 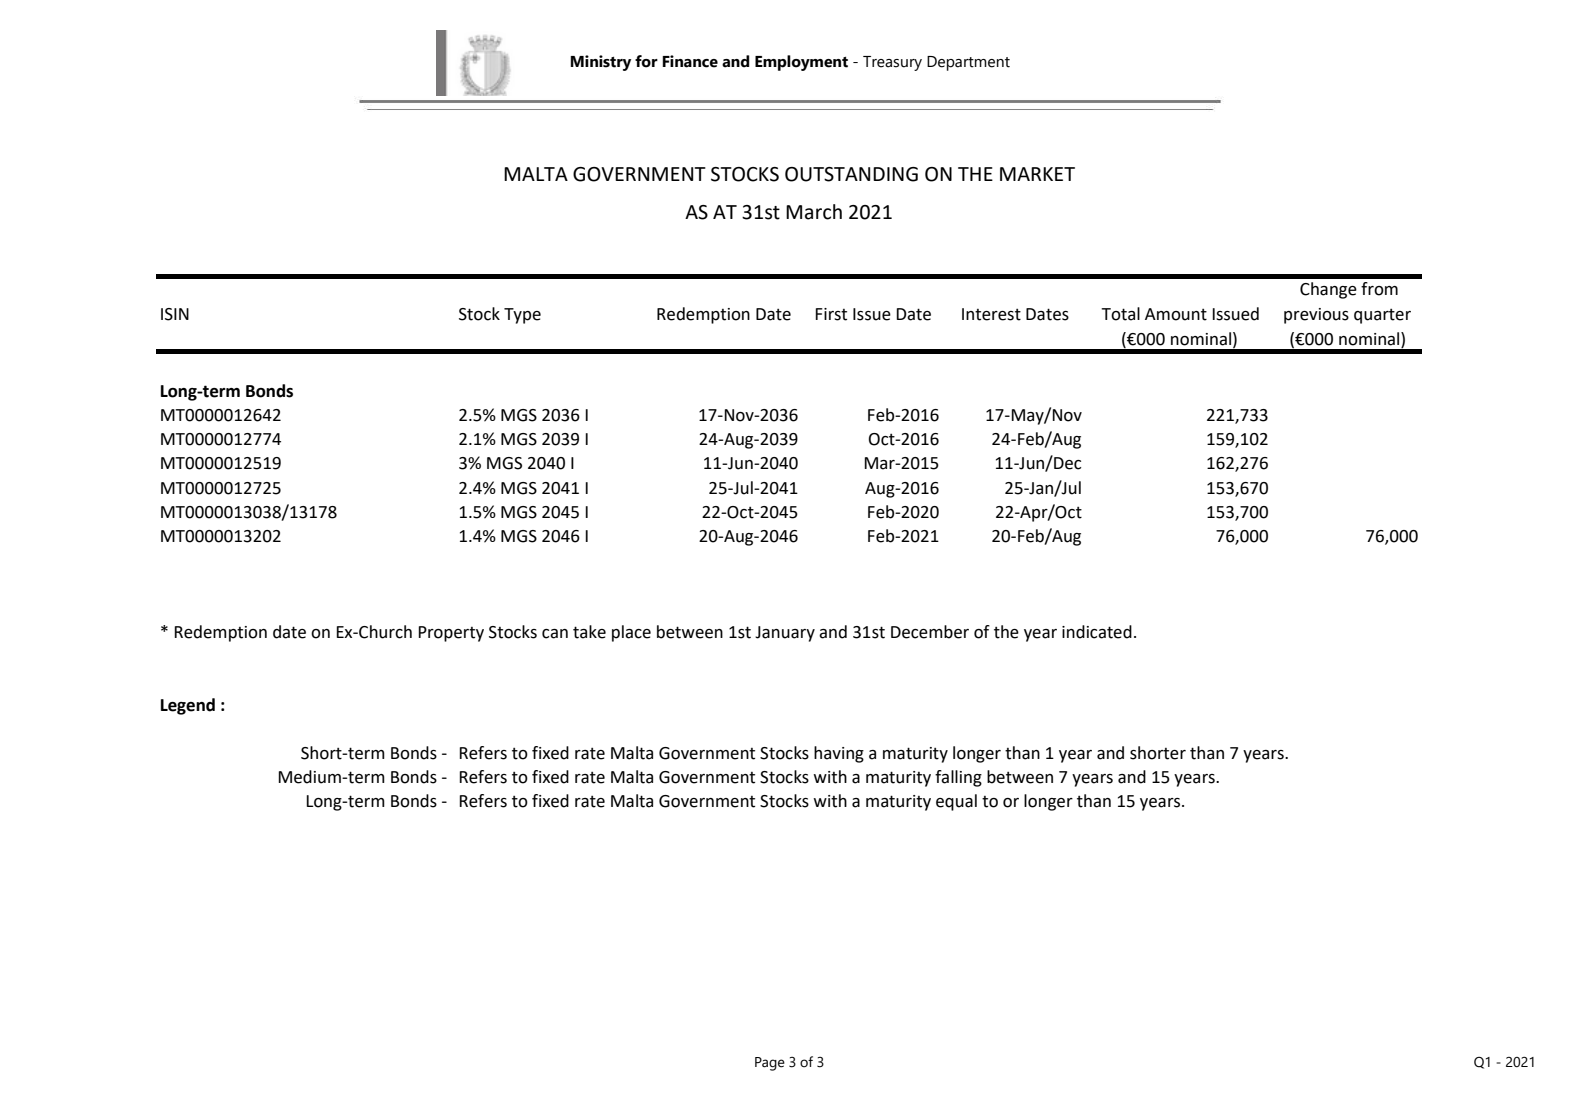 I want to click on Property, so click(x=451, y=634).
